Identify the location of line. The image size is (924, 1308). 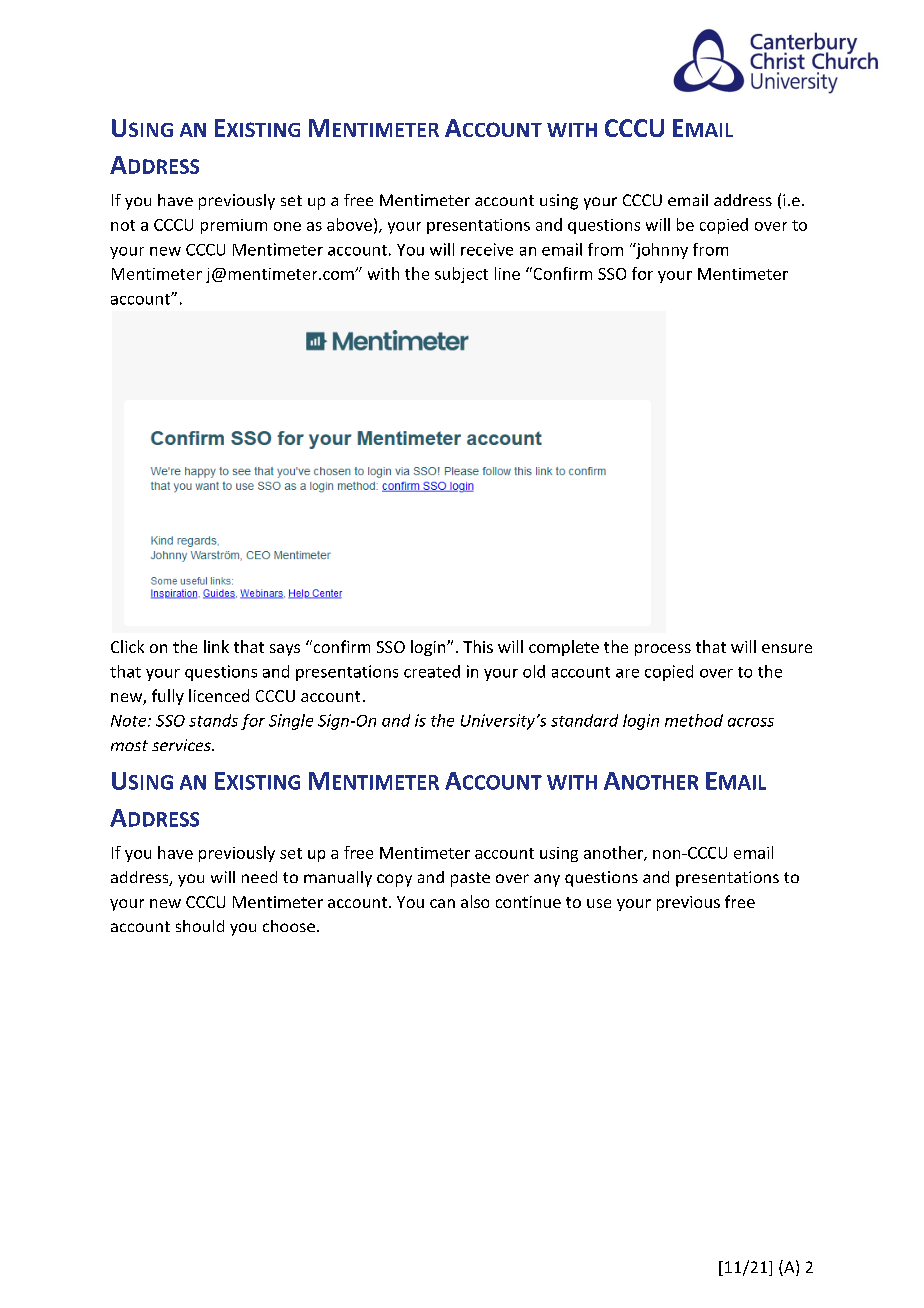
(507, 273).
